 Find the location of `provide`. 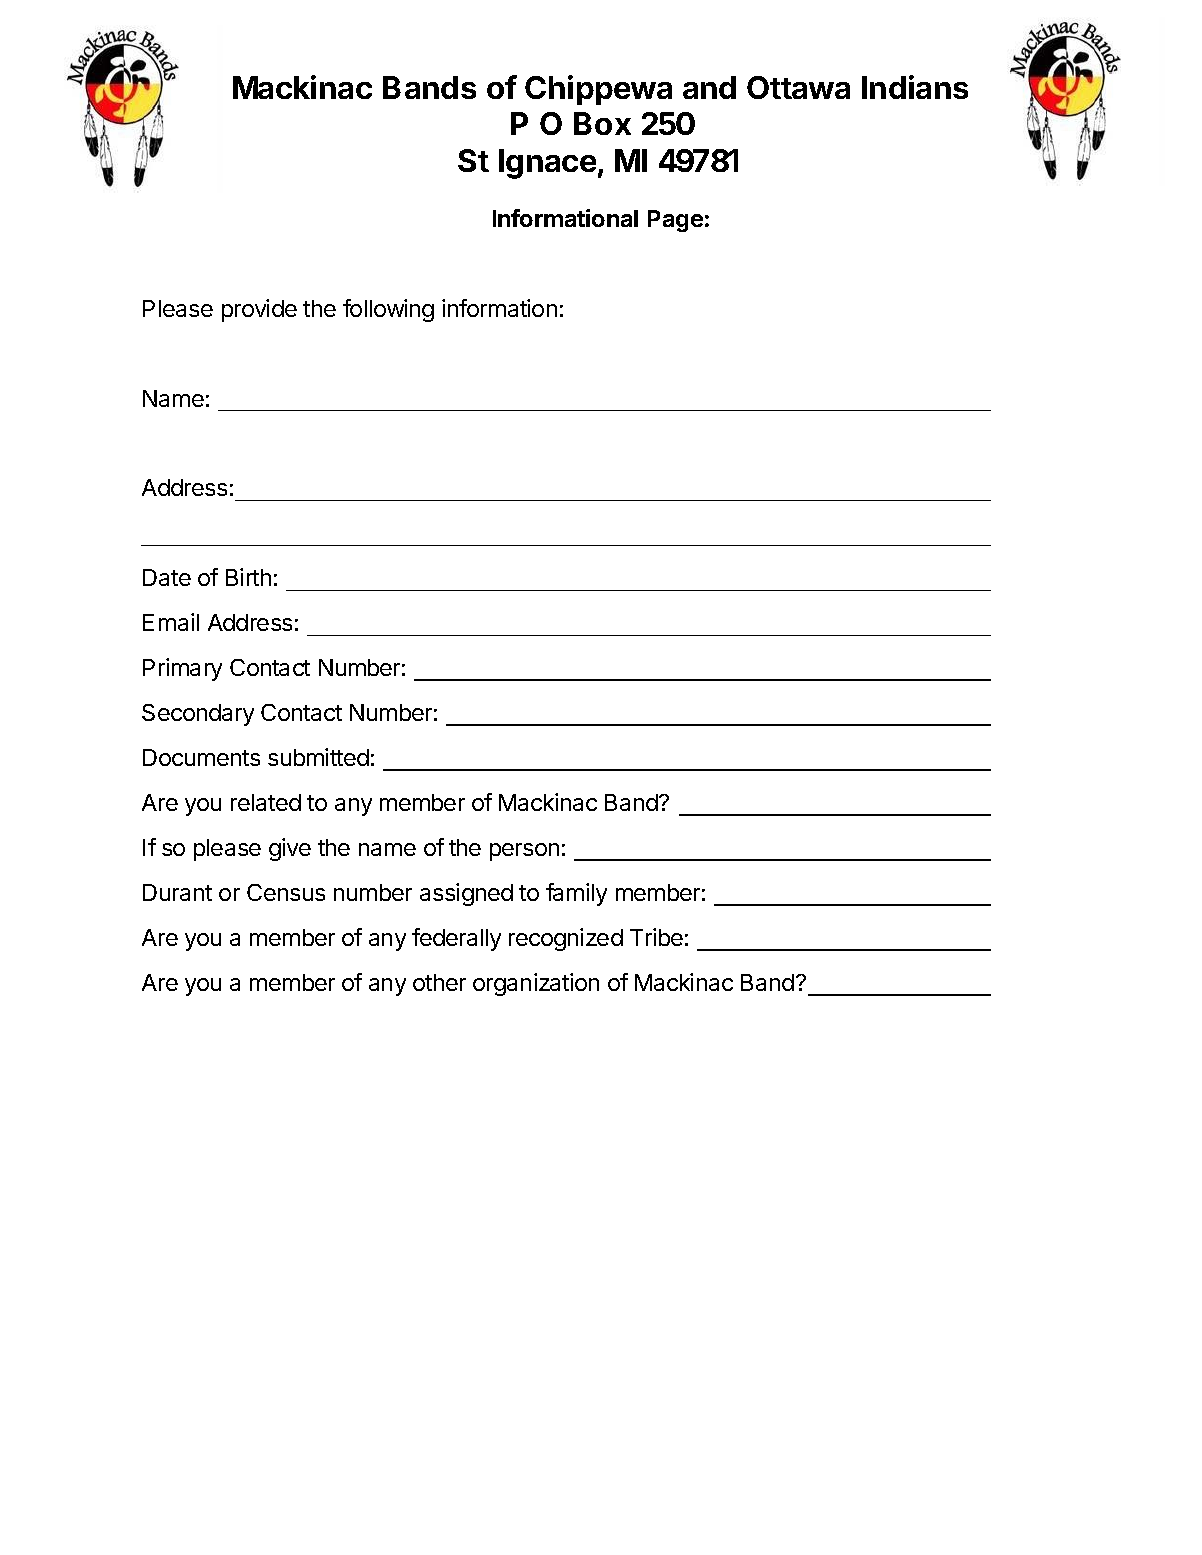

provide is located at coordinates (259, 310).
